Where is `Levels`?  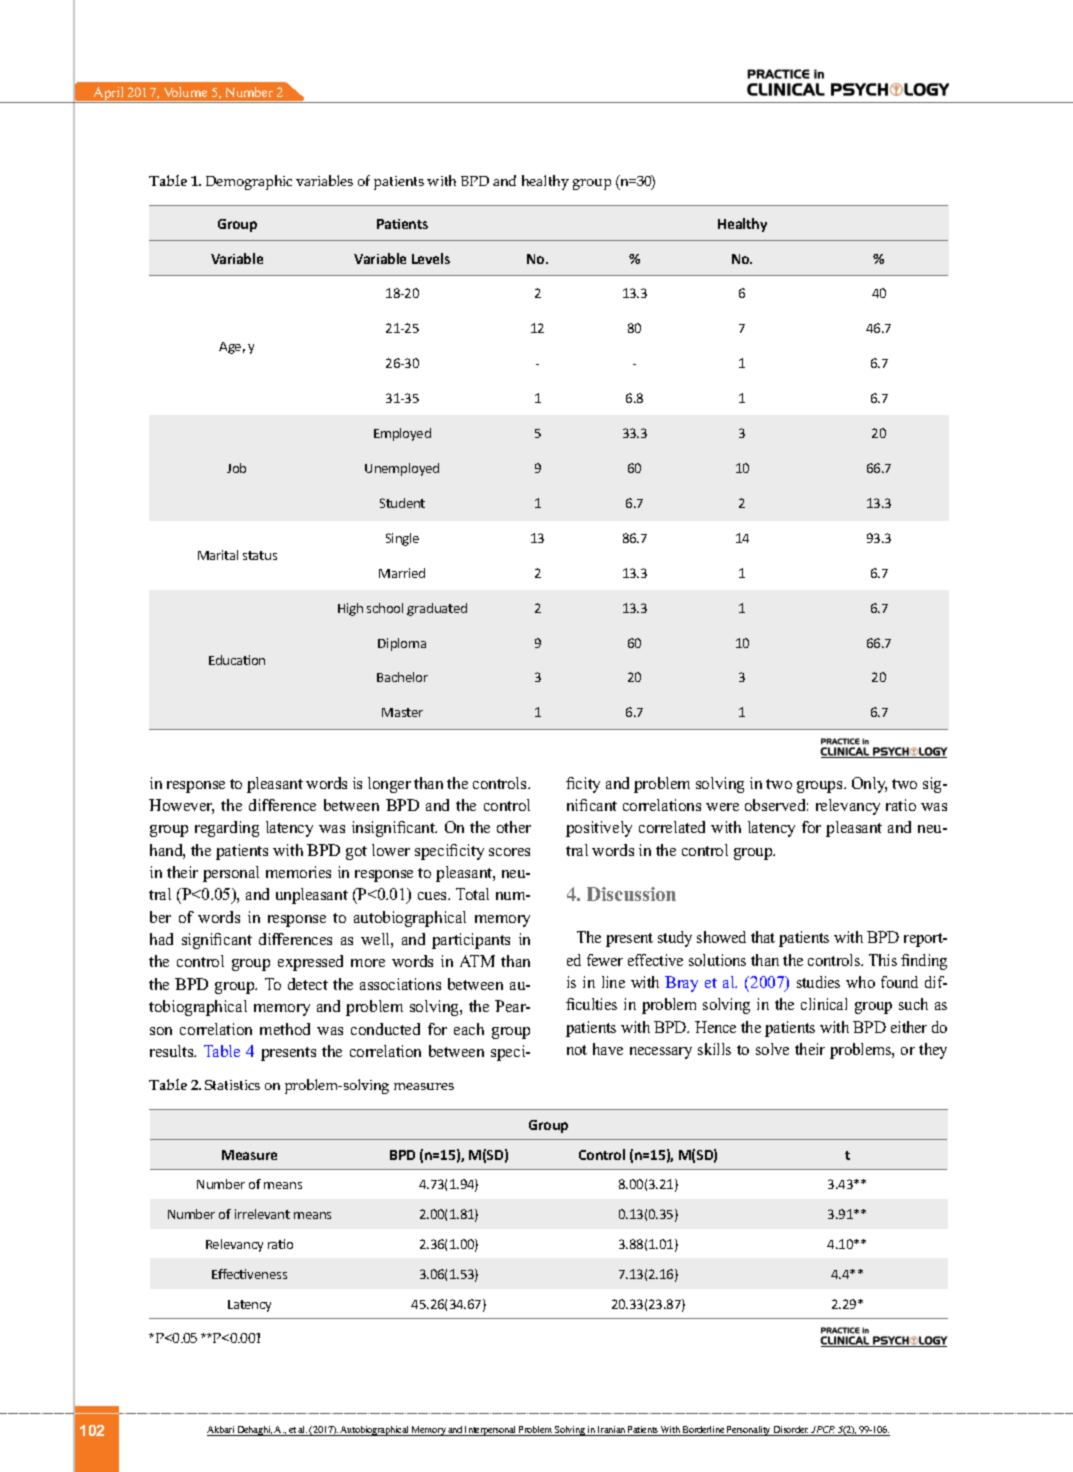
Levels is located at coordinates (431, 258).
